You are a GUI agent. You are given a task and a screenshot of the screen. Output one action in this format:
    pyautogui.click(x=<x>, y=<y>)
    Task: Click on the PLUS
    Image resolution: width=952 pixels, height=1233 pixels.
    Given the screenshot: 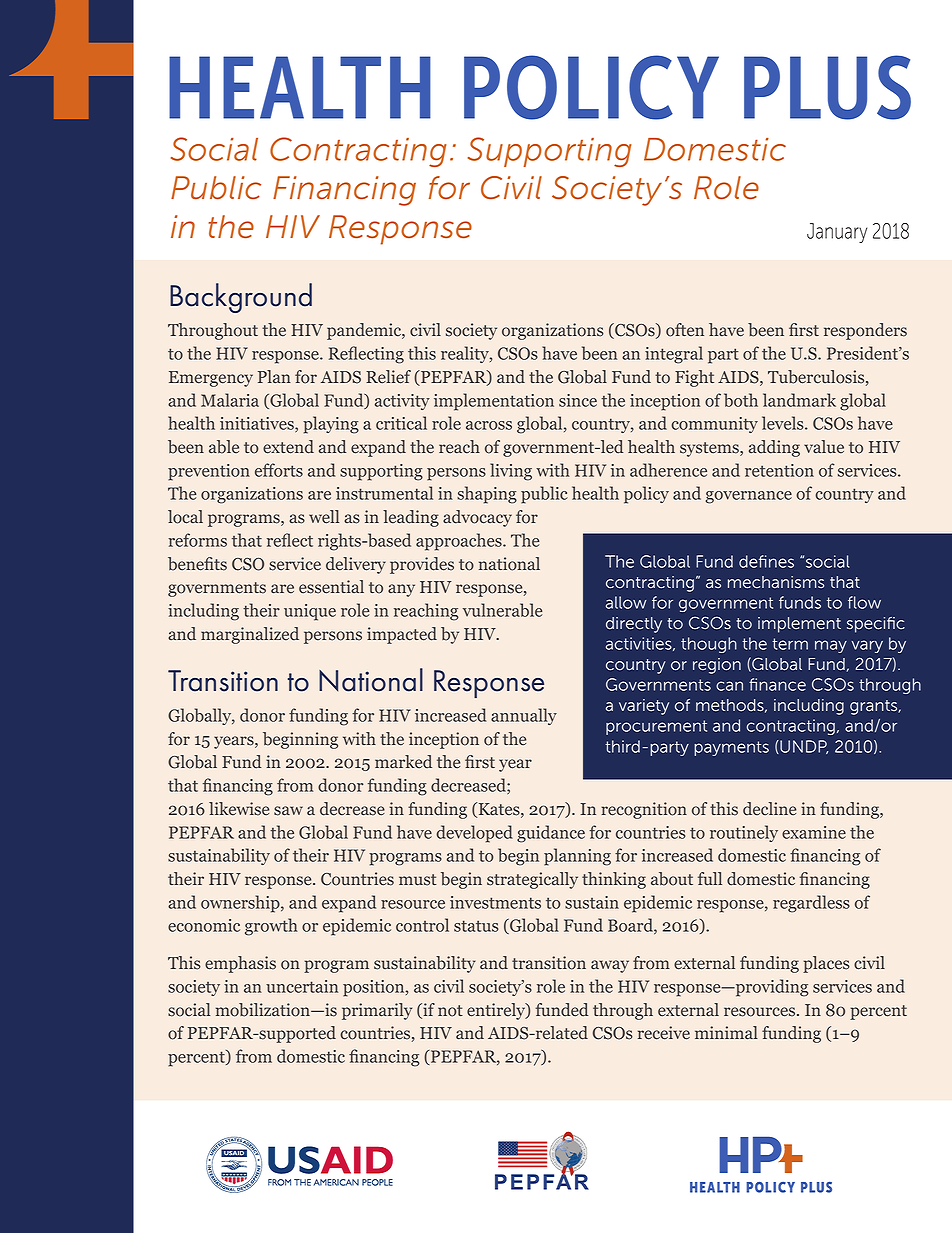 What is the action you would take?
    pyautogui.click(x=827, y=87)
